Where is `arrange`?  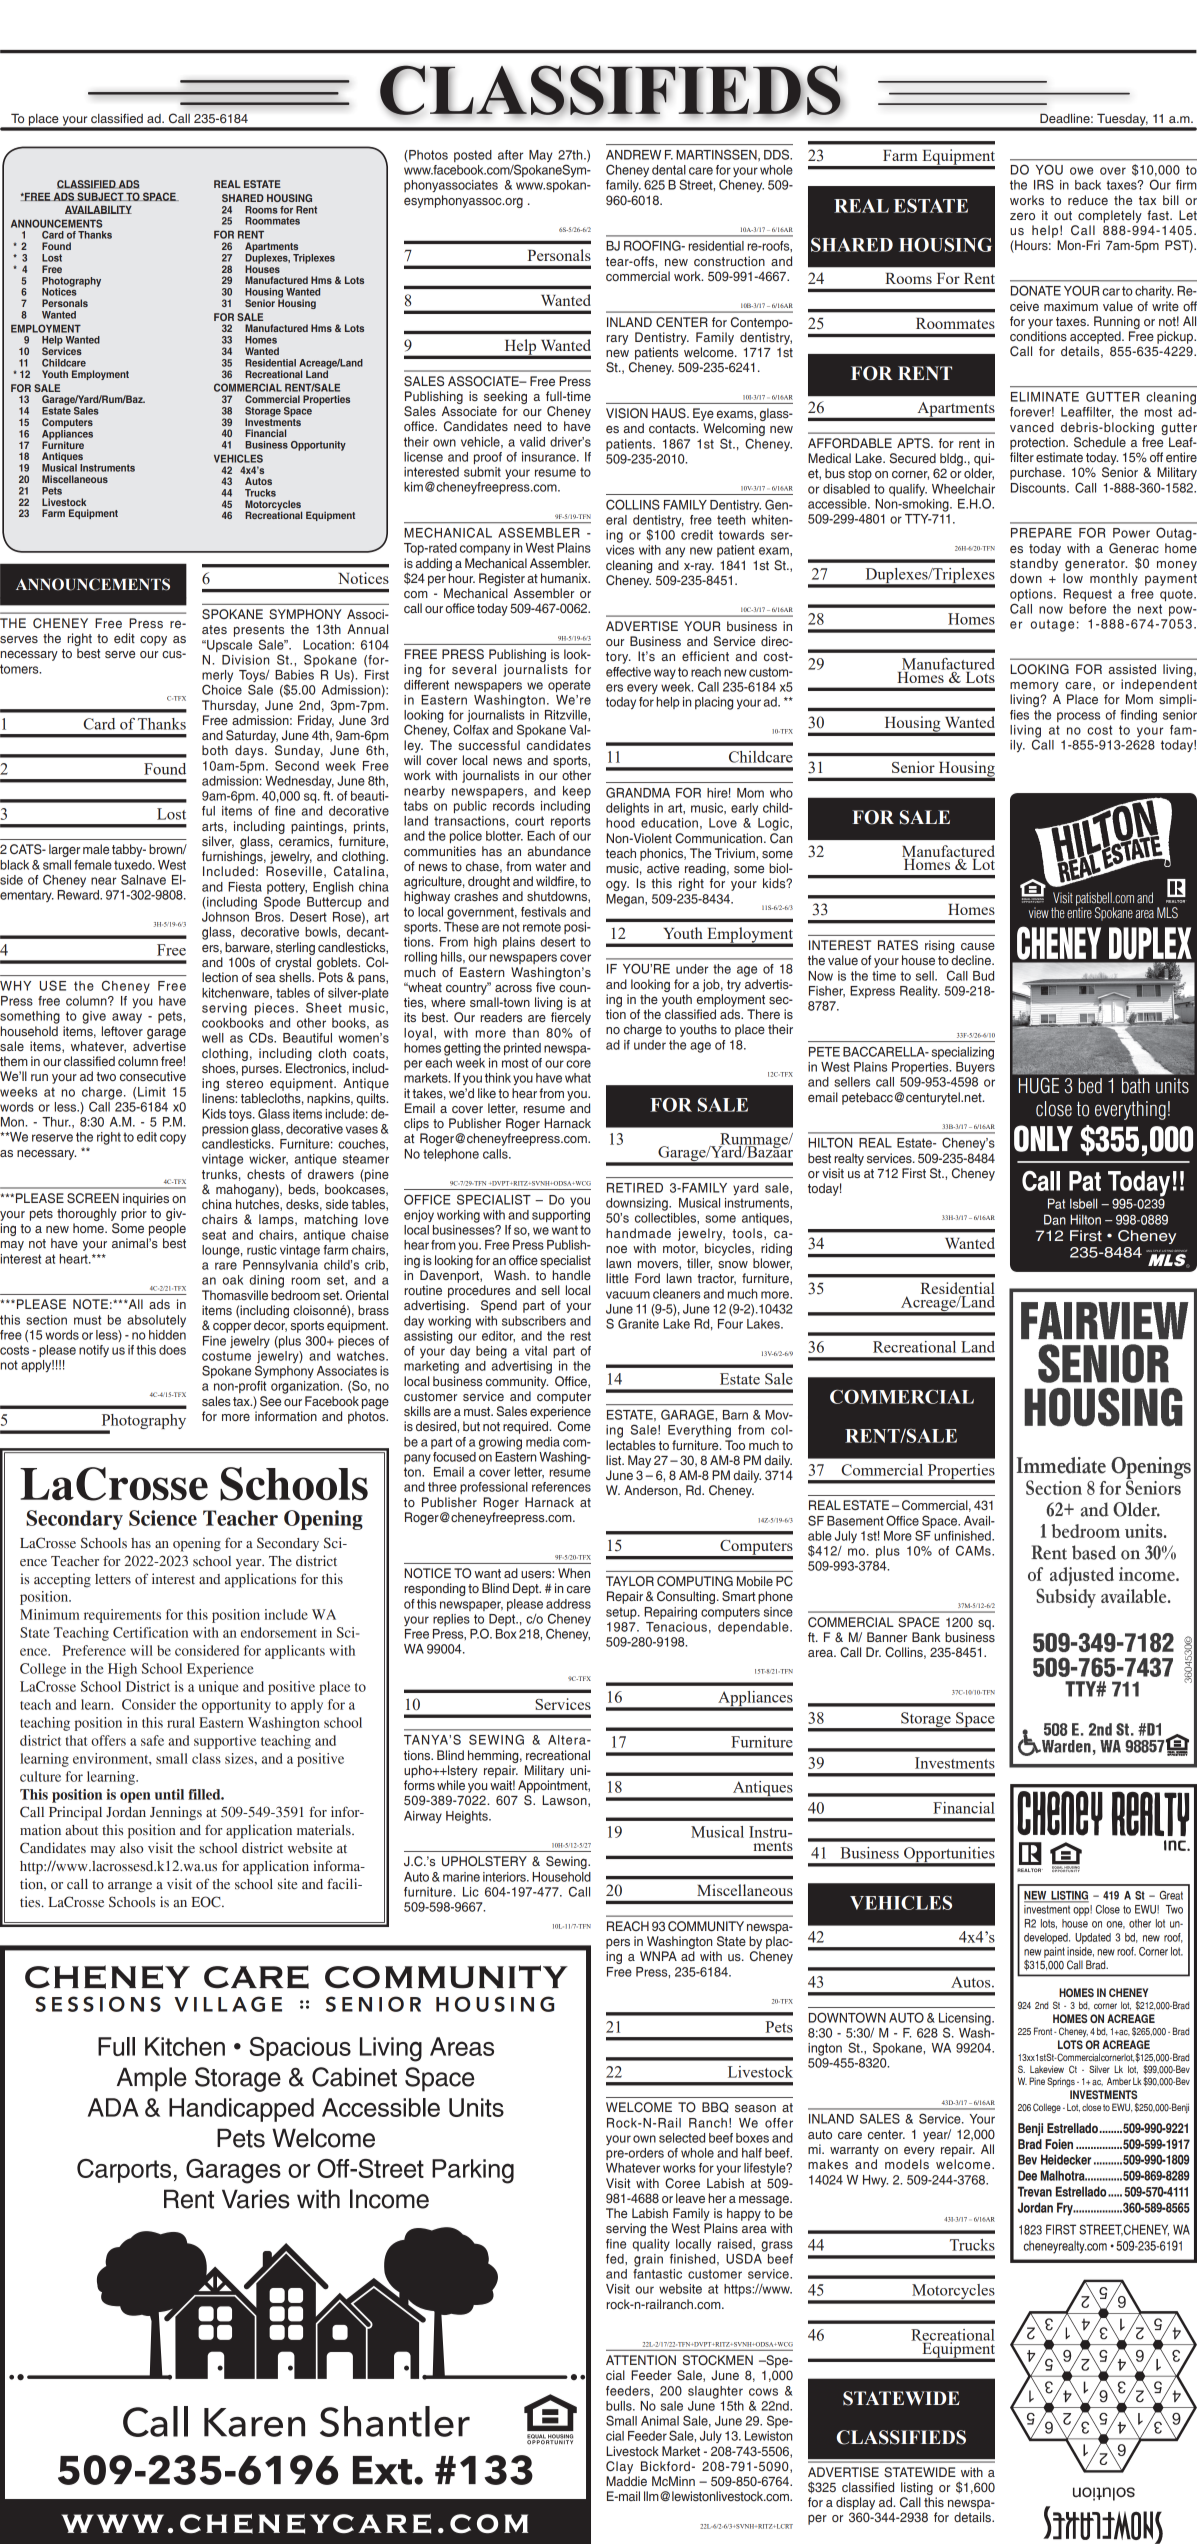 arrange is located at coordinates (130, 1887).
